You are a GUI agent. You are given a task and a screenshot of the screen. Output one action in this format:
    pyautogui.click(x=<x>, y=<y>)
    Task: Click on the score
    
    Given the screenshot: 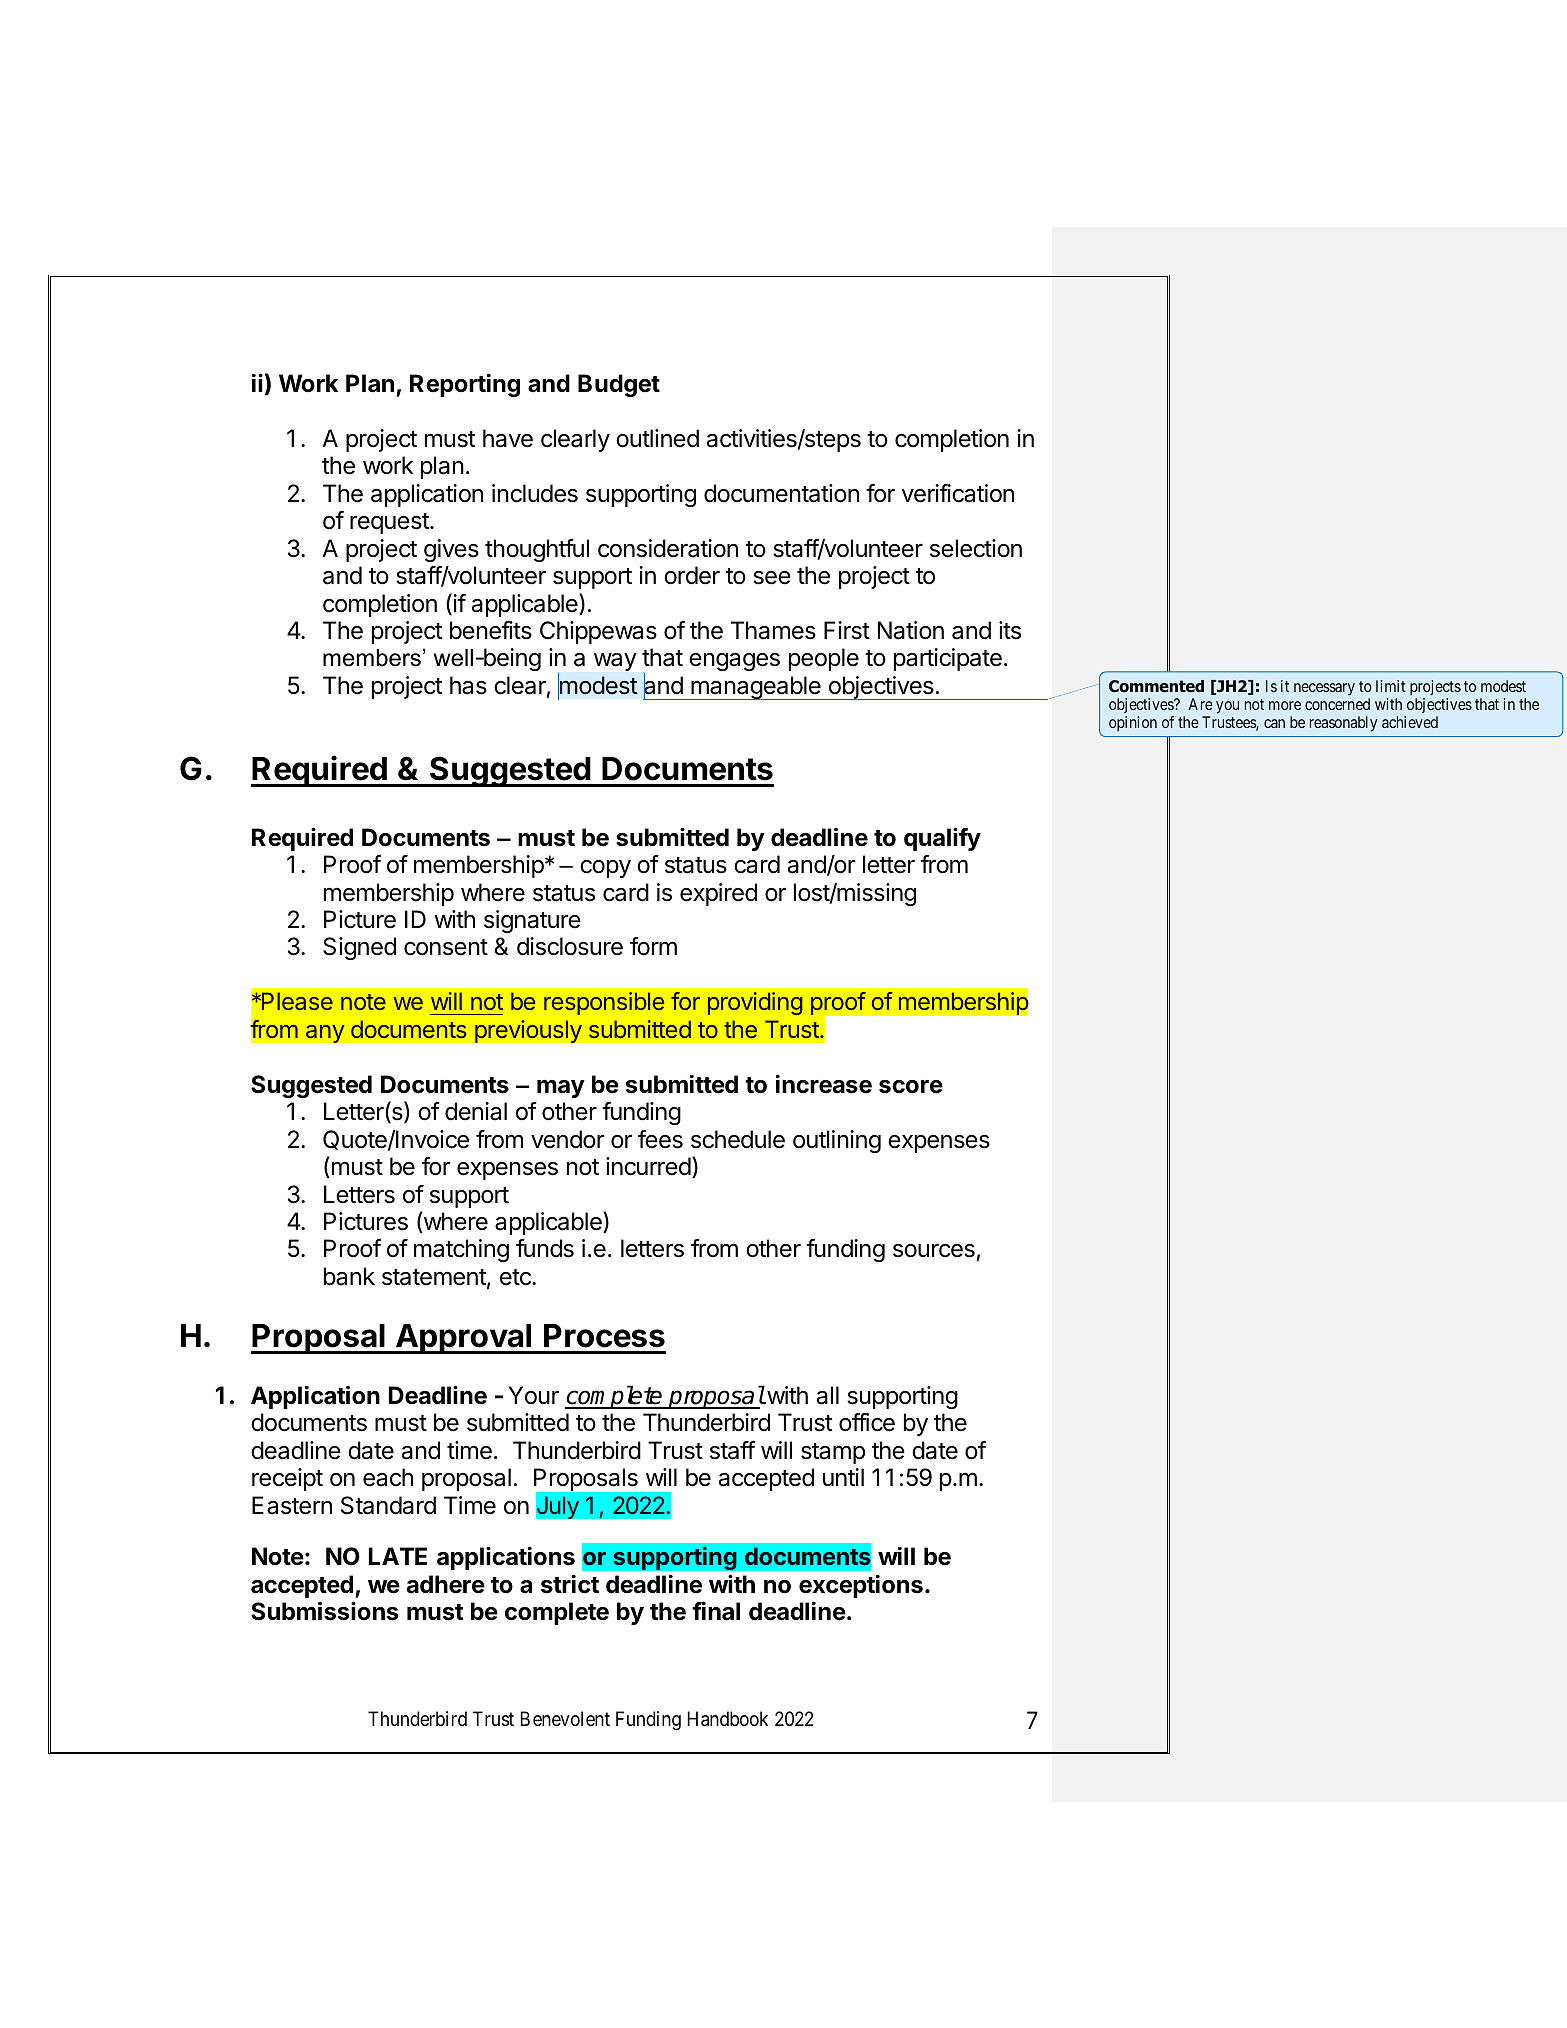 What is the action you would take?
    pyautogui.click(x=911, y=1087)
